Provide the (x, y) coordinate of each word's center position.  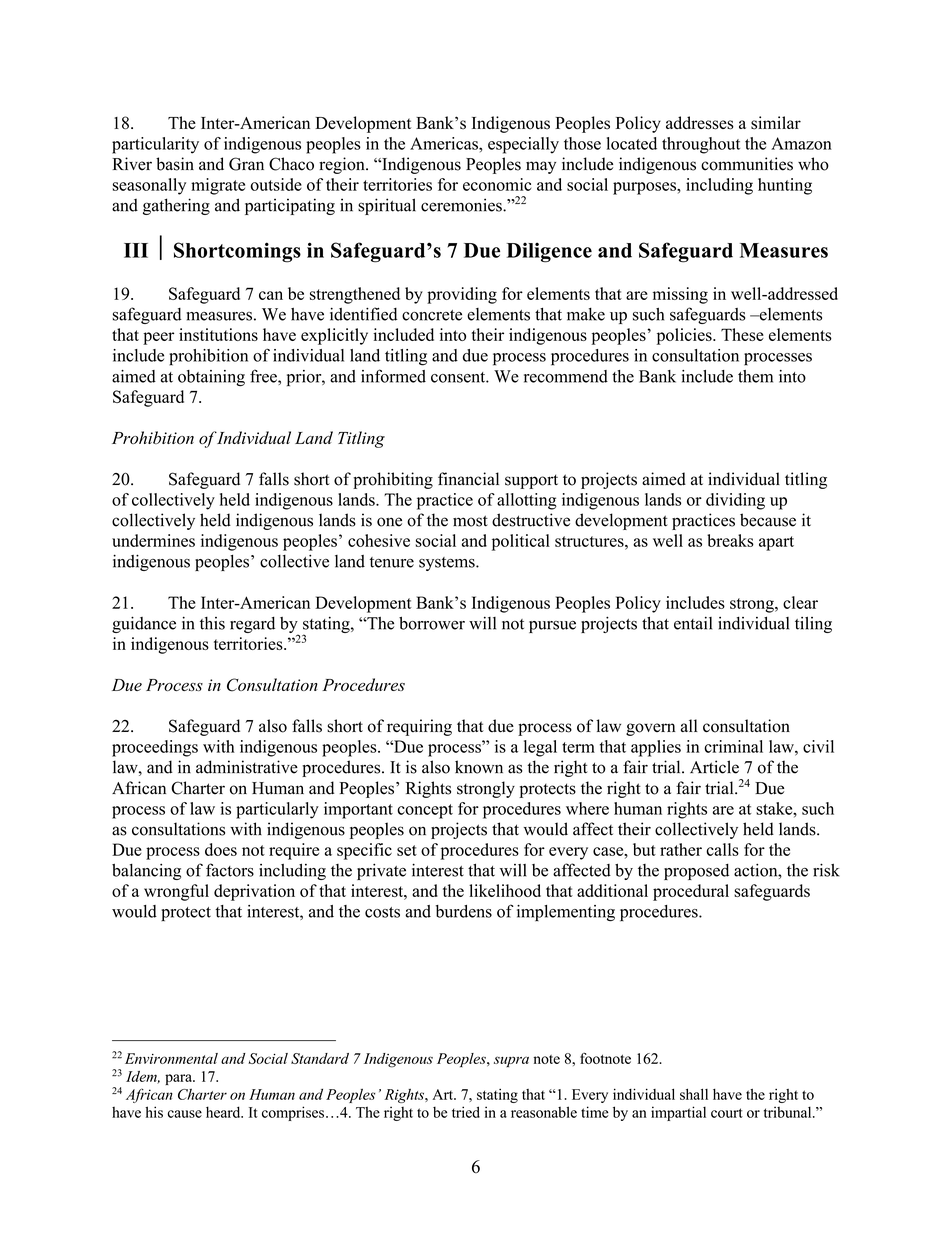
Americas (445, 143)
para (179, 1079)
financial (468, 479)
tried (466, 1112)
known (479, 767)
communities (747, 164)
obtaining (211, 378)
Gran (246, 164)
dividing (735, 501)
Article (714, 767)
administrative (247, 767)
